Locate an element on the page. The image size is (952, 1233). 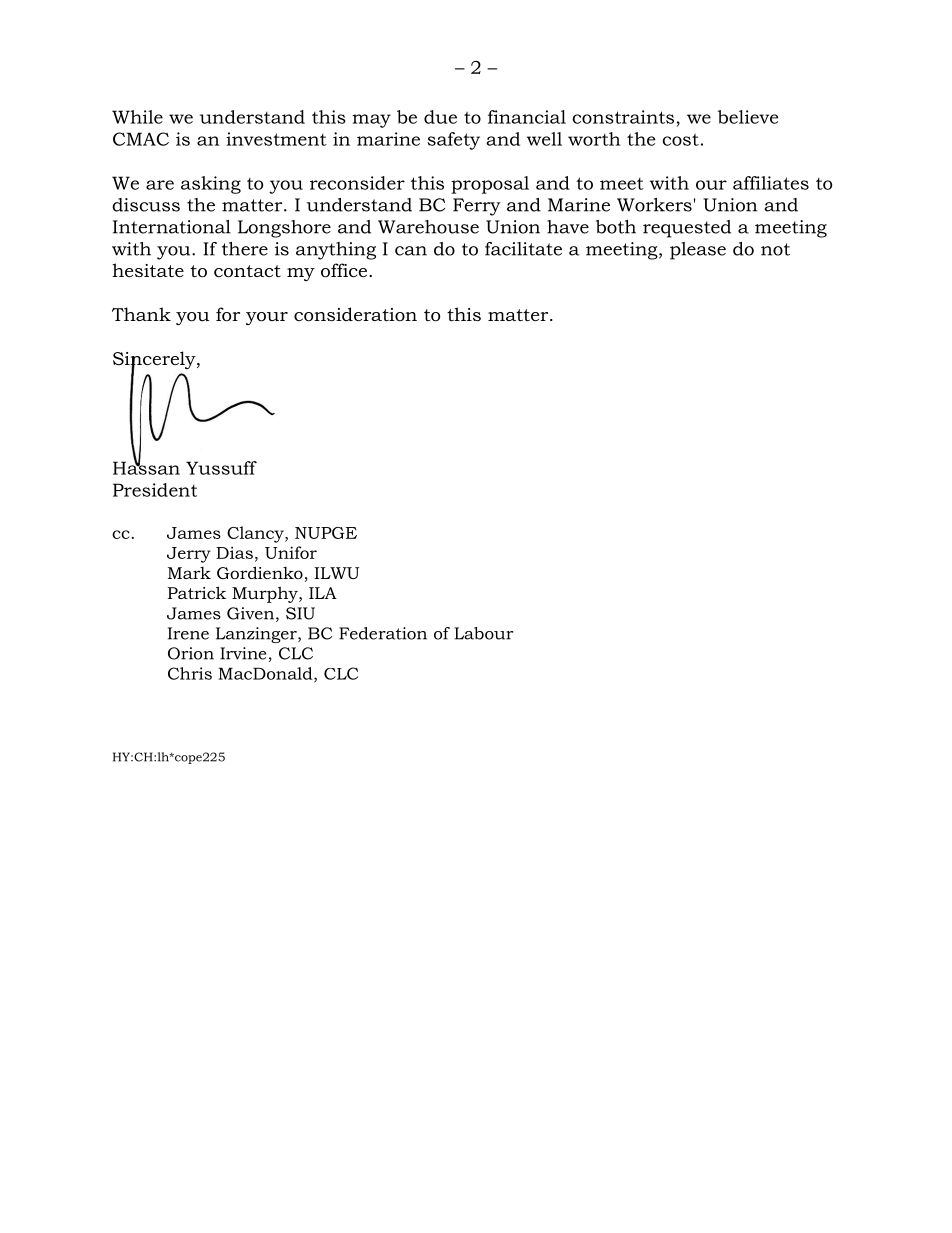
please is located at coordinates (698, 251).
